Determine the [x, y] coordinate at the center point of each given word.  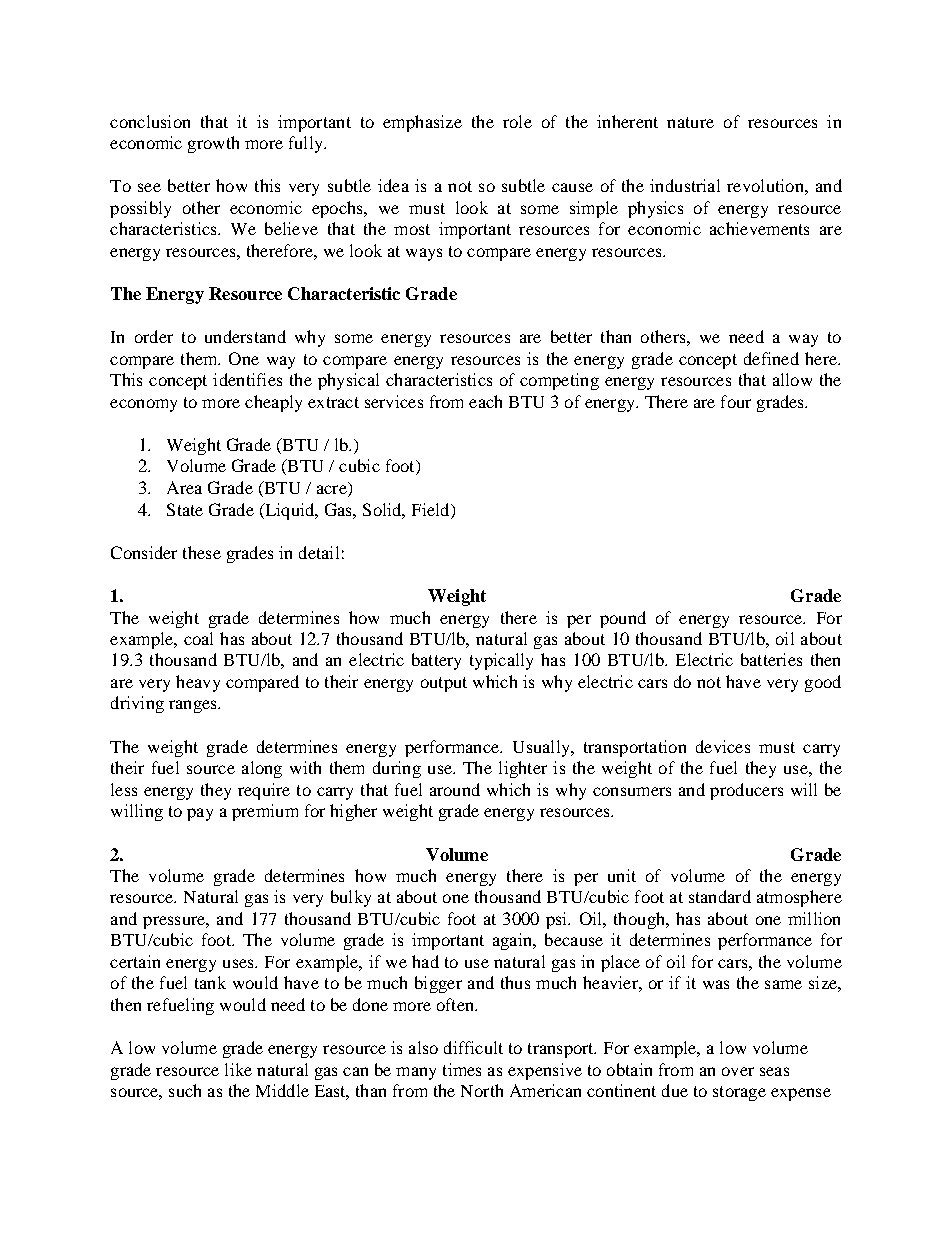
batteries [771, 659]
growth [213, 144]
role [517, 121]
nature [690, 122]
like [238, 1069]
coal [198, 638]
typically [501, 661]
